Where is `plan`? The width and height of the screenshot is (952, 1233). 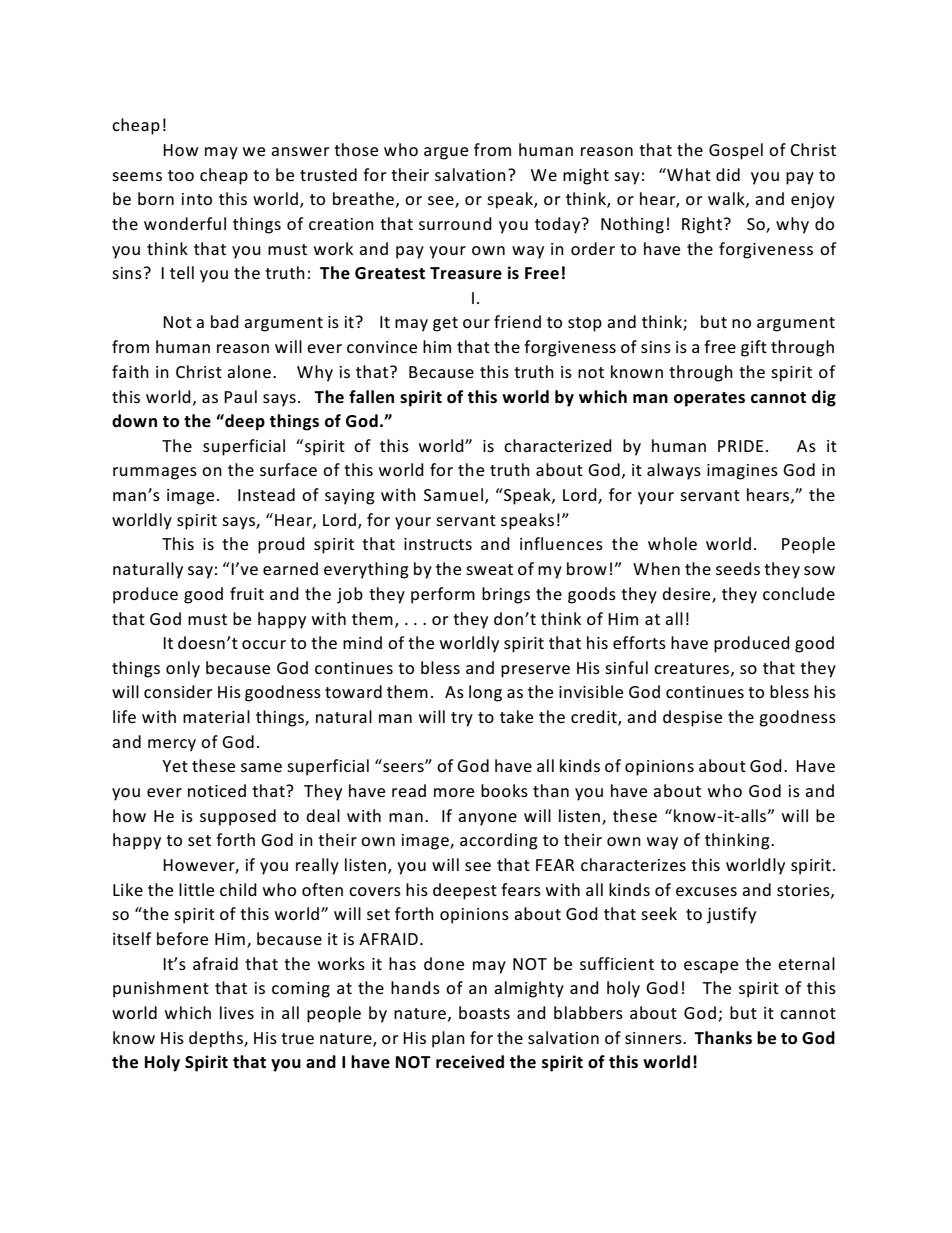
plan is located at coordinates (448, 1039).
